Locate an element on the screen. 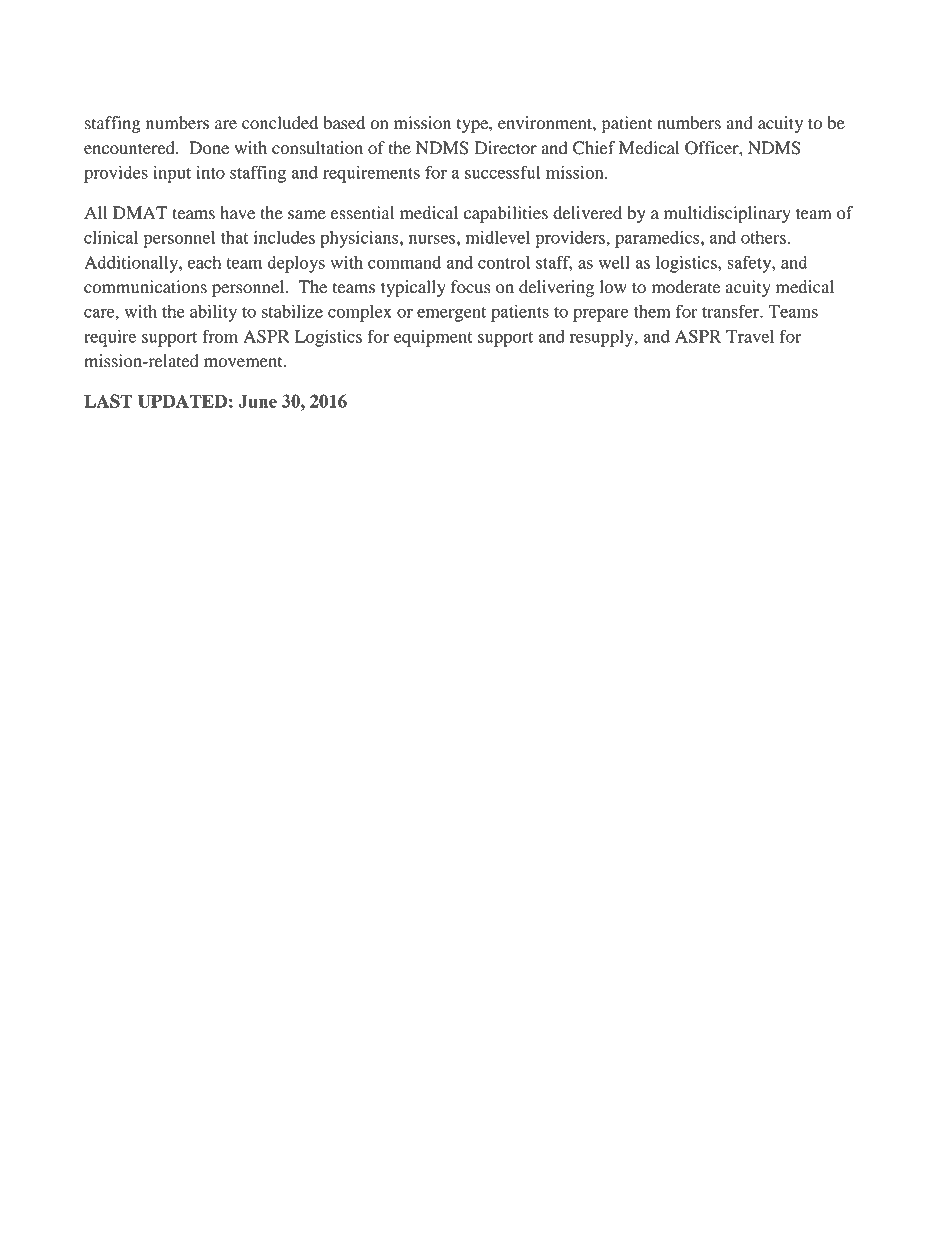  June is located at coordinates (257, 401).
